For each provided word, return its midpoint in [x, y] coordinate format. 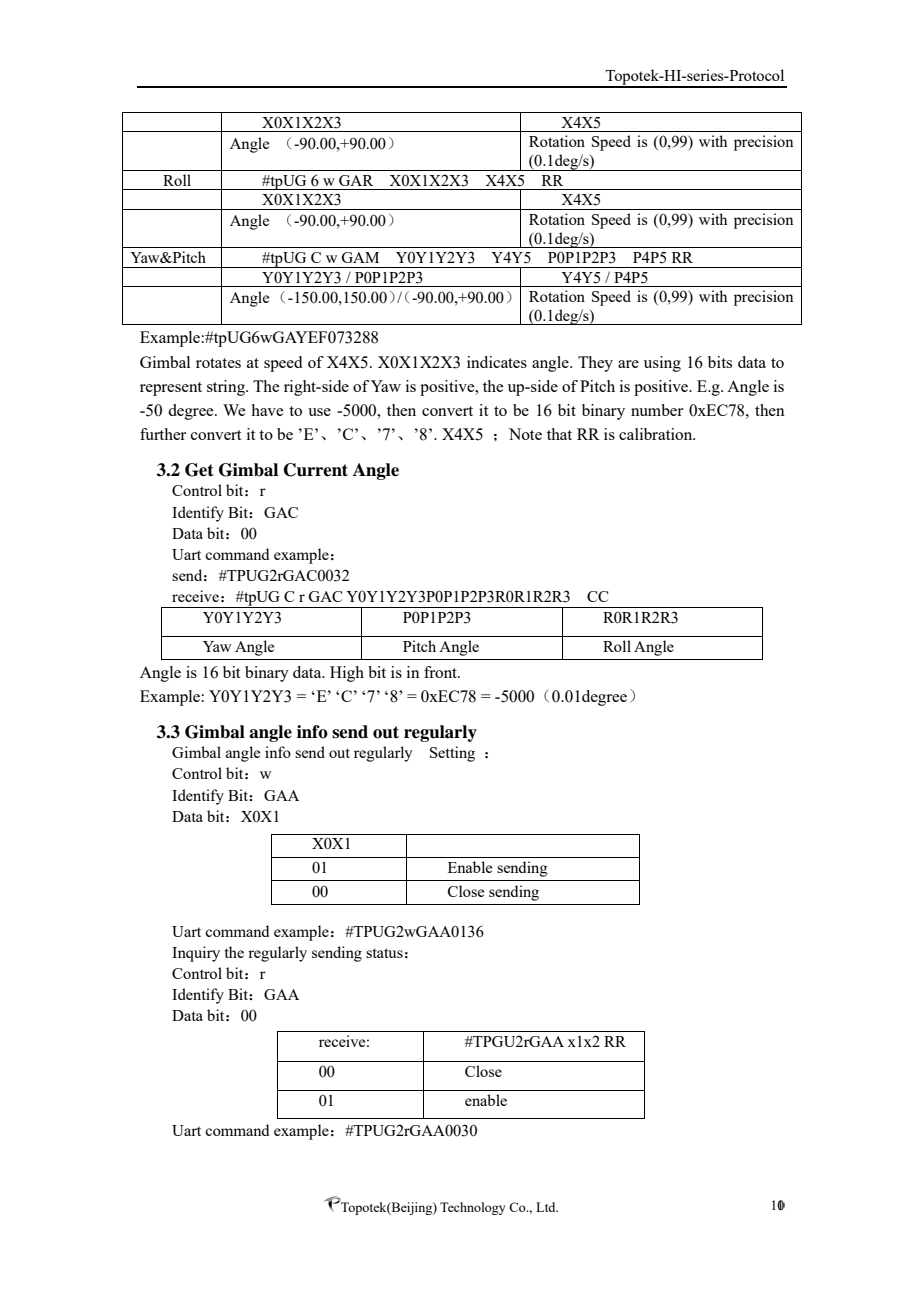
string [227, 388]
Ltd [547, 1207]
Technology [473, 1208]
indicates [497, 362]
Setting [452, 754]
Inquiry [196, 954]
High [347, 674]
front [441, 672]
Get [199, 470]
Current [316, 470]
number [657, 410]
